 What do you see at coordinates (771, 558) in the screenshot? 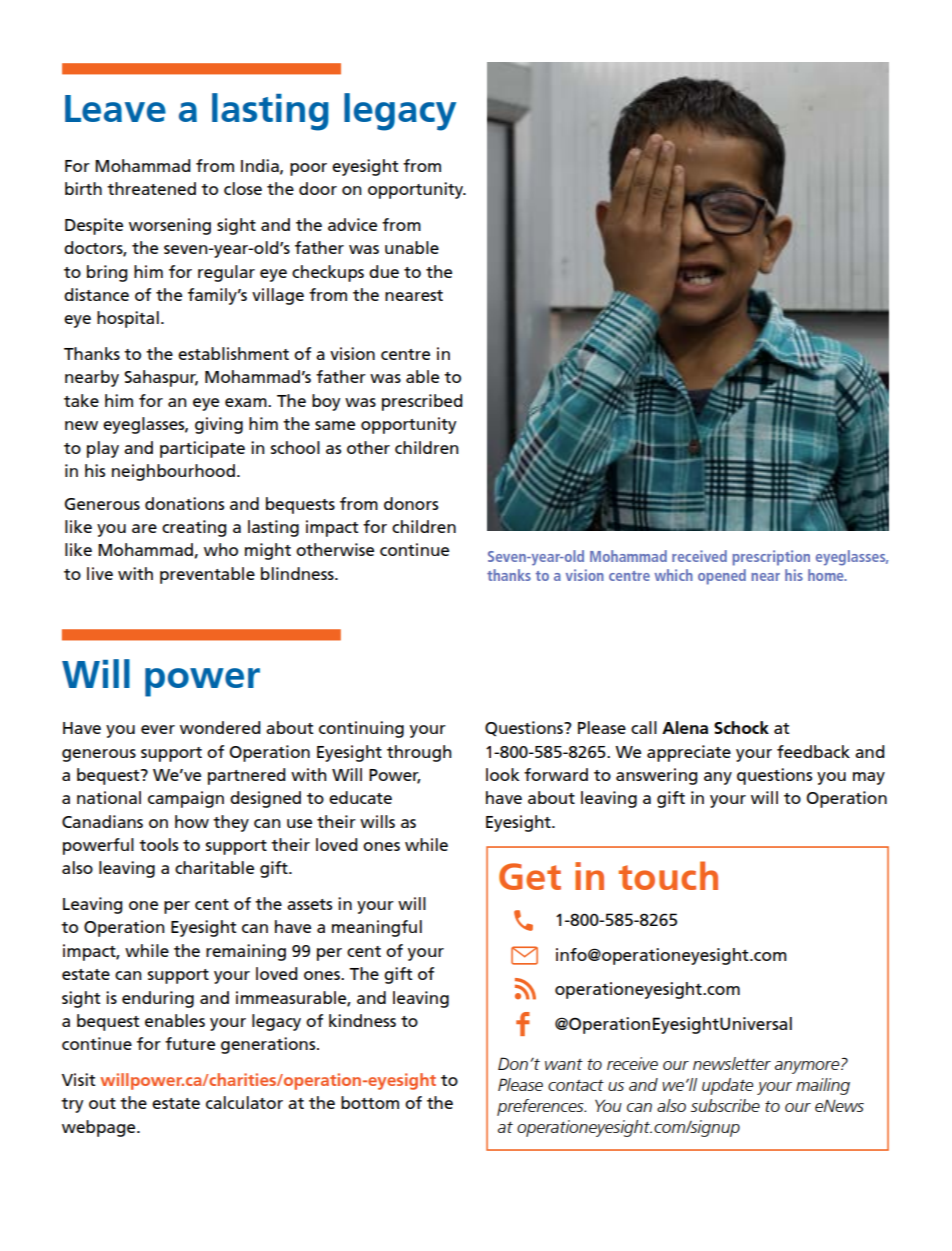
I see `prescription` at bounding box center [771, 558].
